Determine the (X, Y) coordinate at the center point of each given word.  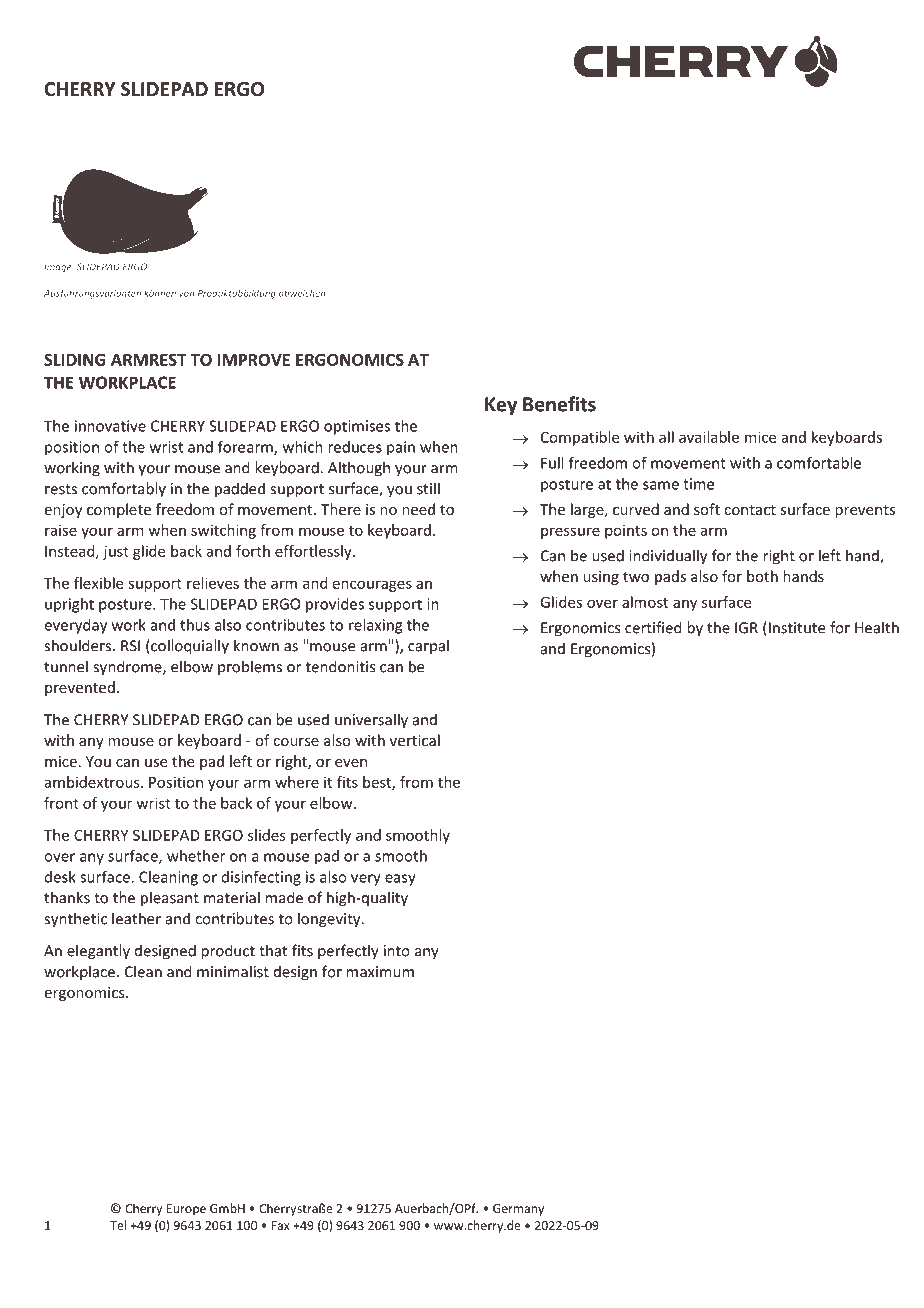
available (709, 437)
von (186, 294)
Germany (518, 1210)
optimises (357, 427)
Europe (186, 1210)
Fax (281, 1225)
